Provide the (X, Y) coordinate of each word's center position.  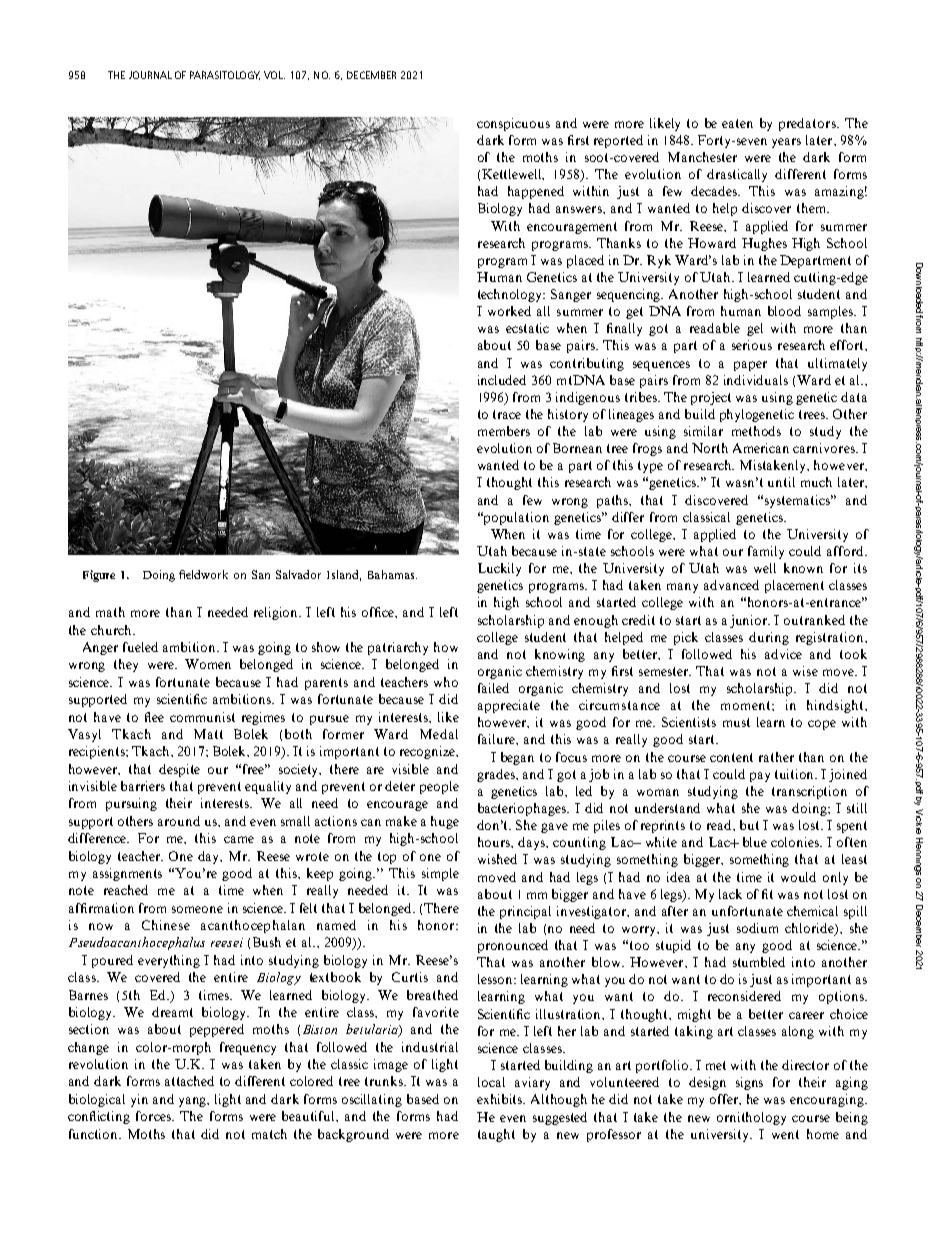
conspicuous (513, 124)
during (769, 638)
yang (194, 1102)
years (786, 143)
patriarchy (398, 648)
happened (536, 192)
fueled (140, 647)
